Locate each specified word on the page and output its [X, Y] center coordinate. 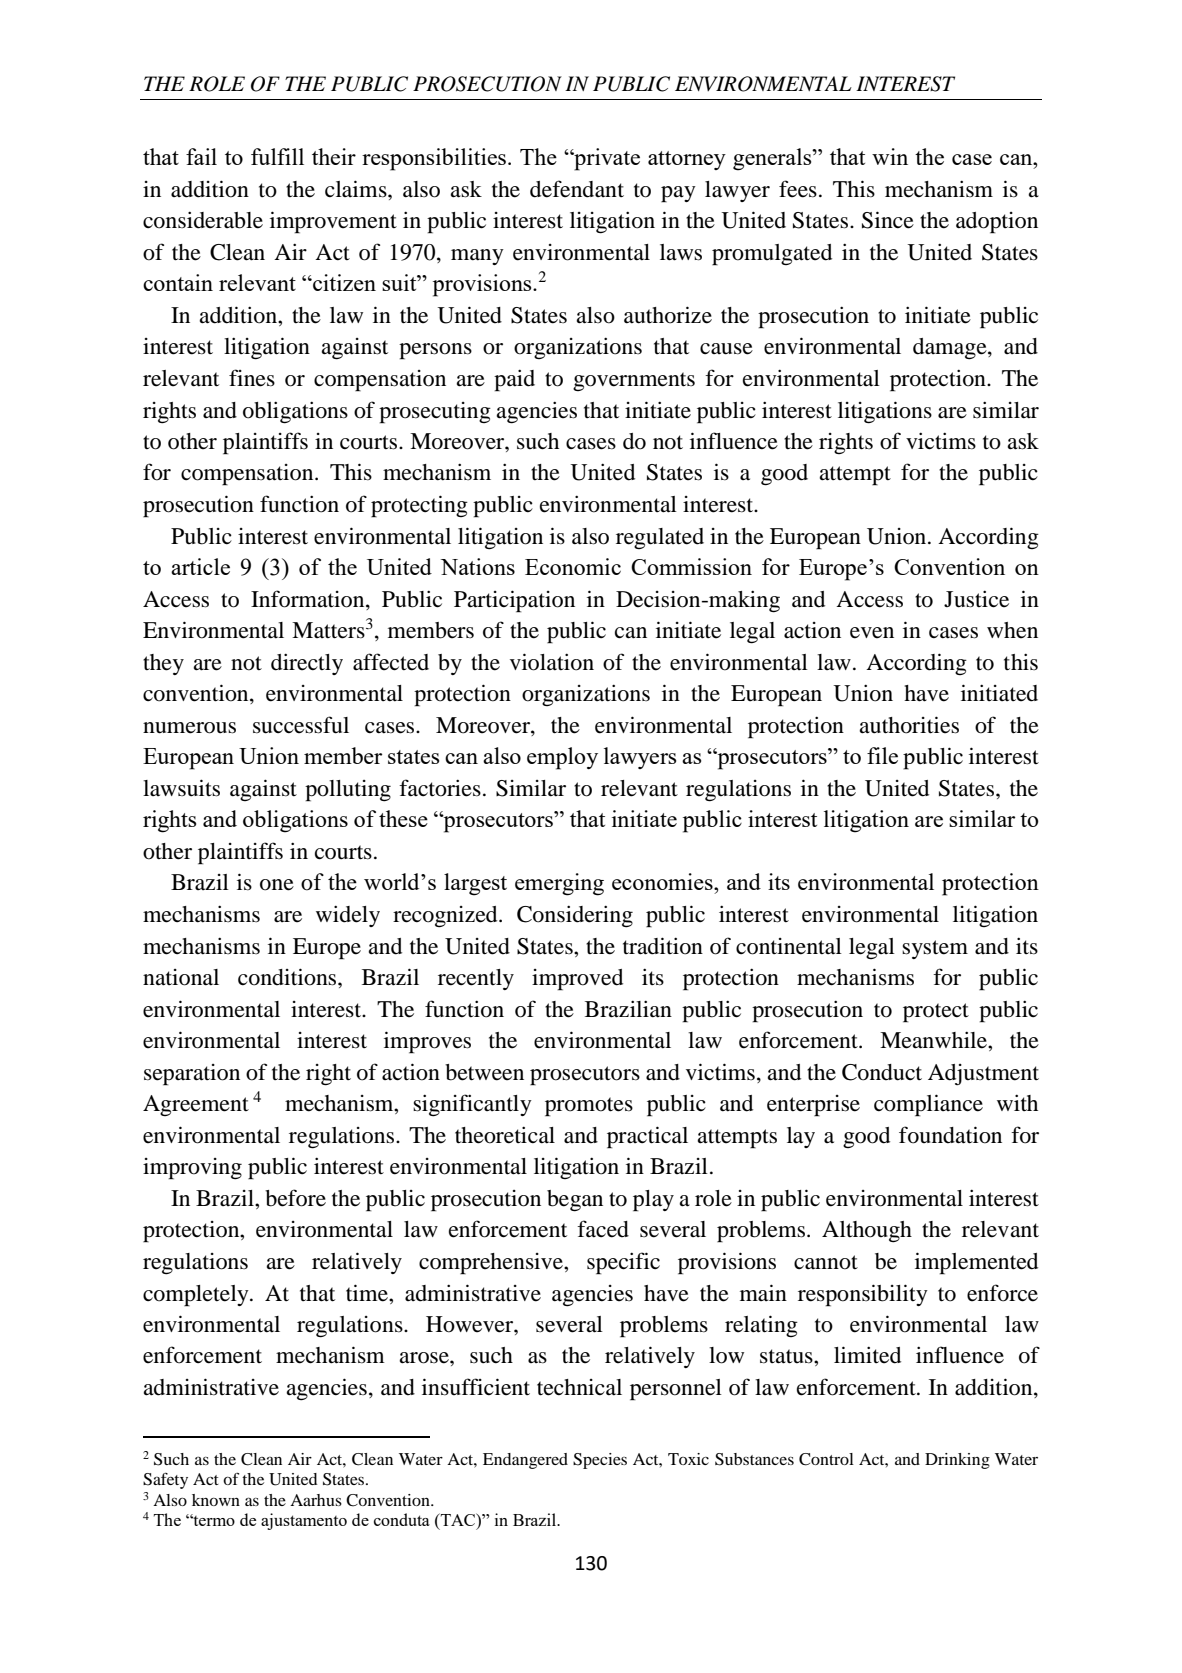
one [277, 885]
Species [600, 1461]
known [216, 1500]
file [882, 755]
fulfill [277, 156]
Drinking [957, 1461]
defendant [577, 189]
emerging [559, 884]
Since [888, 220]
